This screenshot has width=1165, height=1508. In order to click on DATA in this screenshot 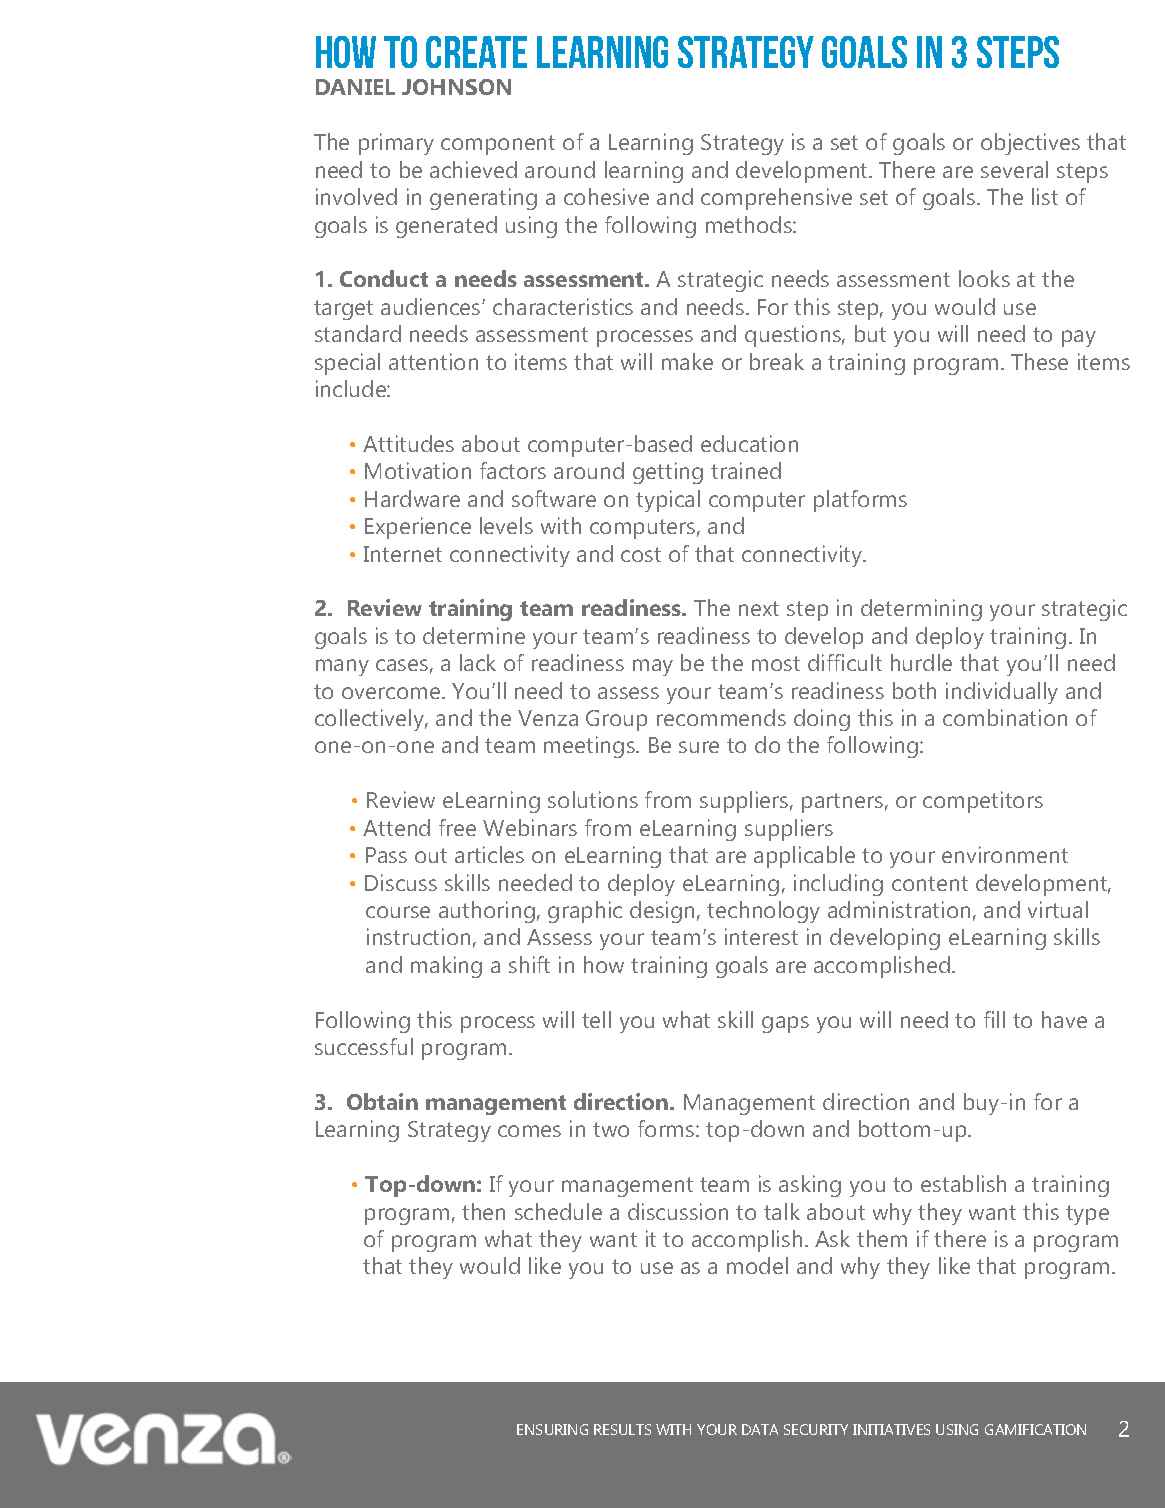, I will do `click(760, 1429)`.
